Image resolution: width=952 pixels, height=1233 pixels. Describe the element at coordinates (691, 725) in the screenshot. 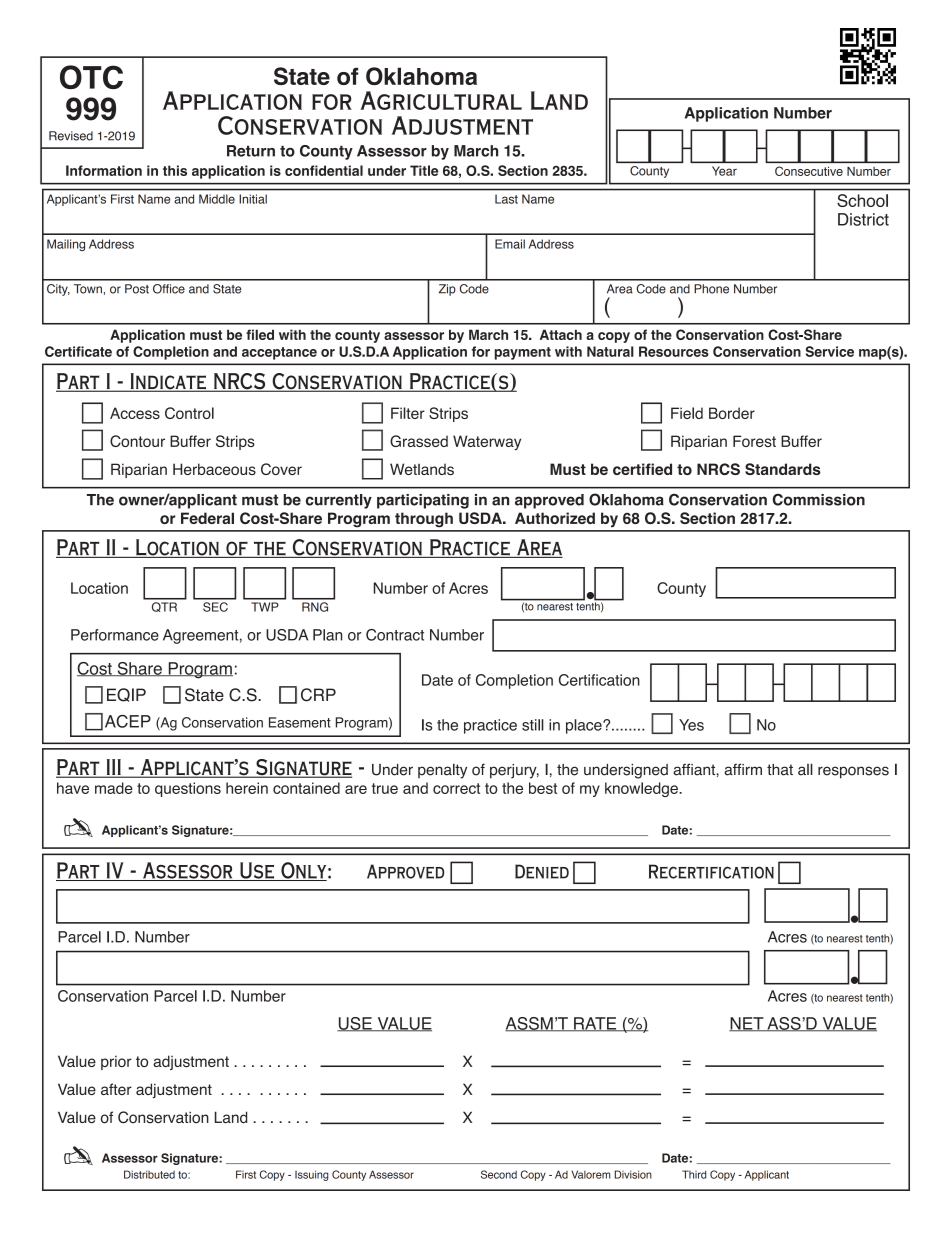

I see `Yes` at that location.
